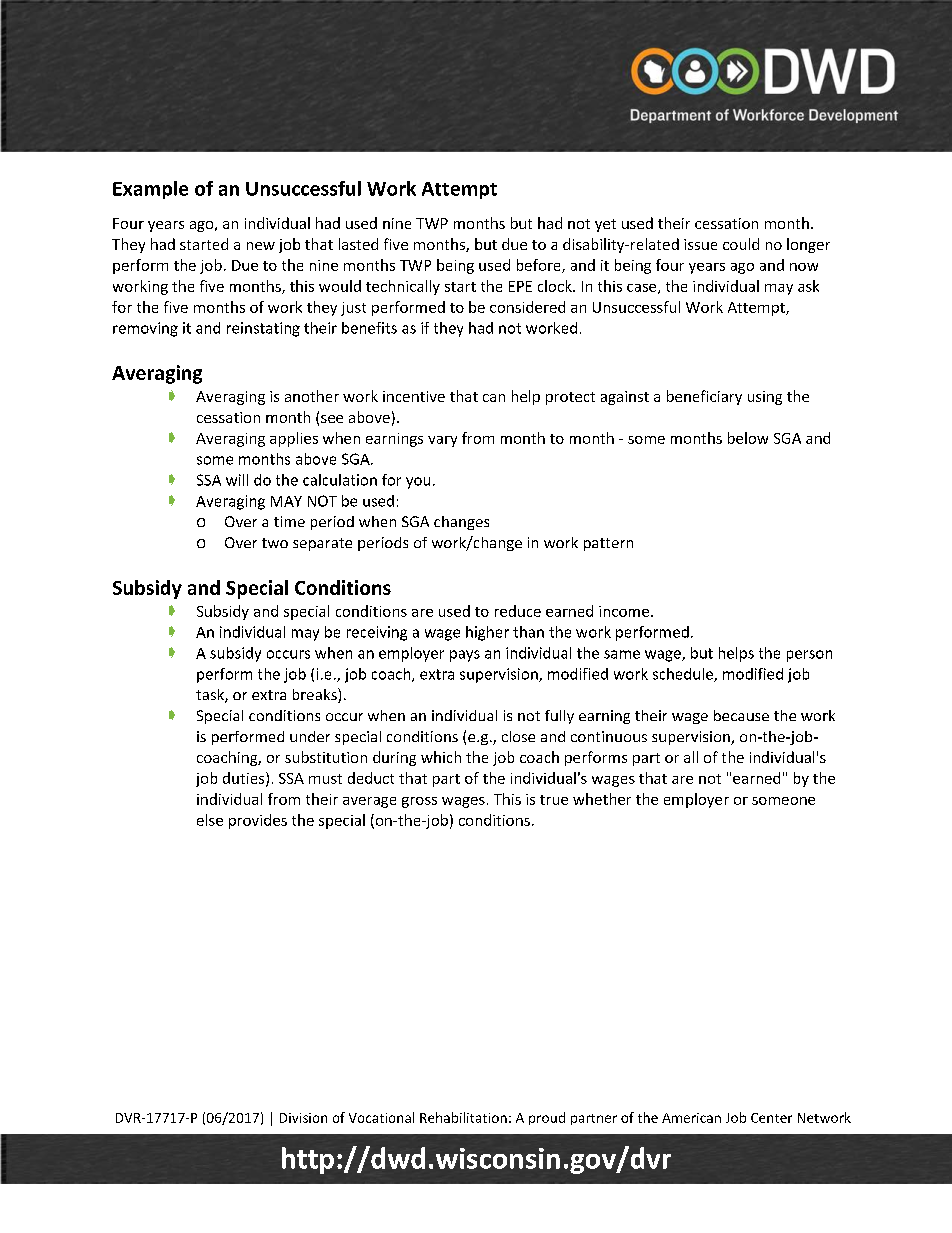 The image size is (952, 1233). What do you see at coordinates (741, 244) in the page?
I see `could` at bounding box center [741, 244].
